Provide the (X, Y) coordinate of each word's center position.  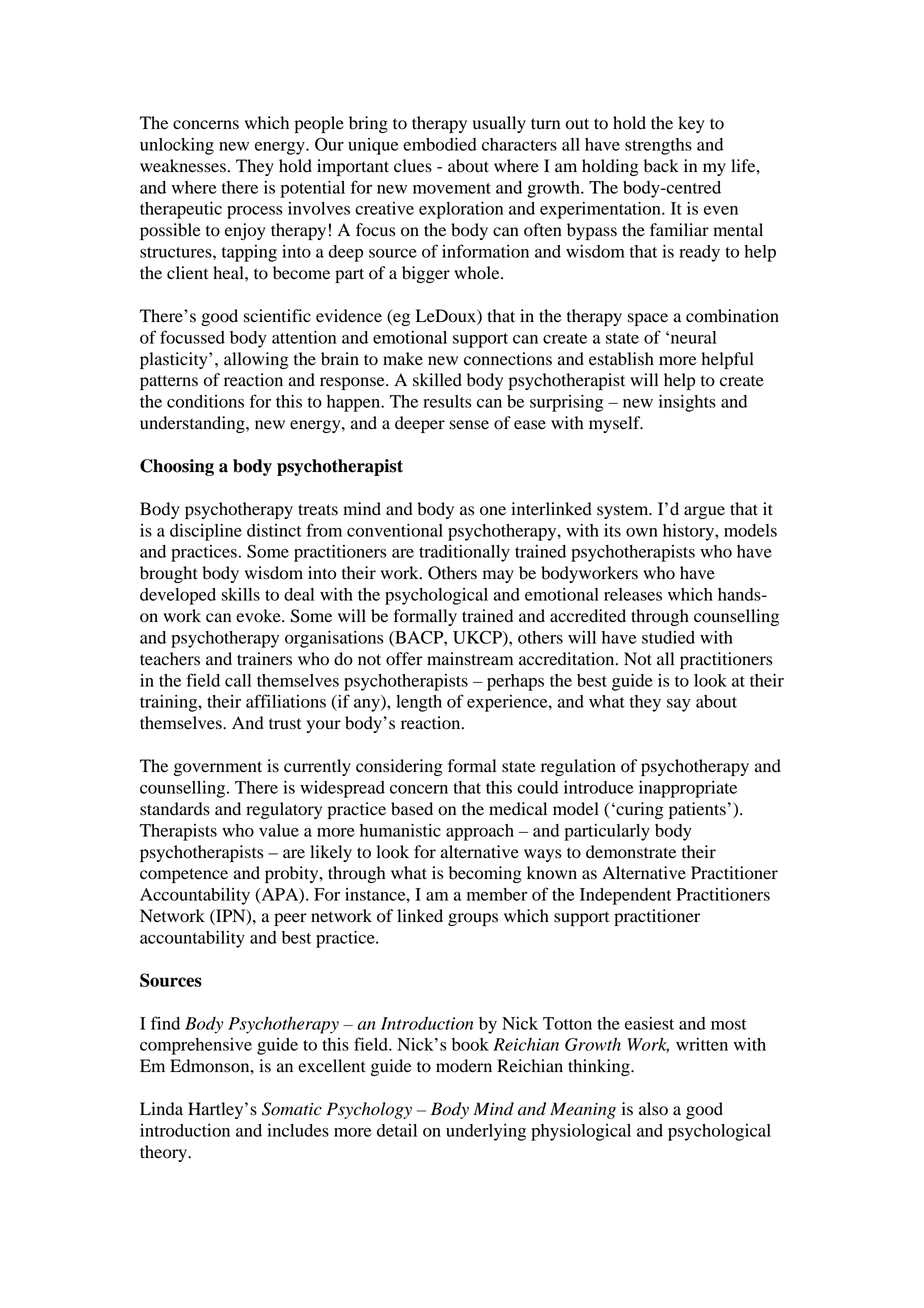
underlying (486, 1132)
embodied (440, 144)
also (653, 1109)
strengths (658, 146)
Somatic (292, 1109)
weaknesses (183, 166)
